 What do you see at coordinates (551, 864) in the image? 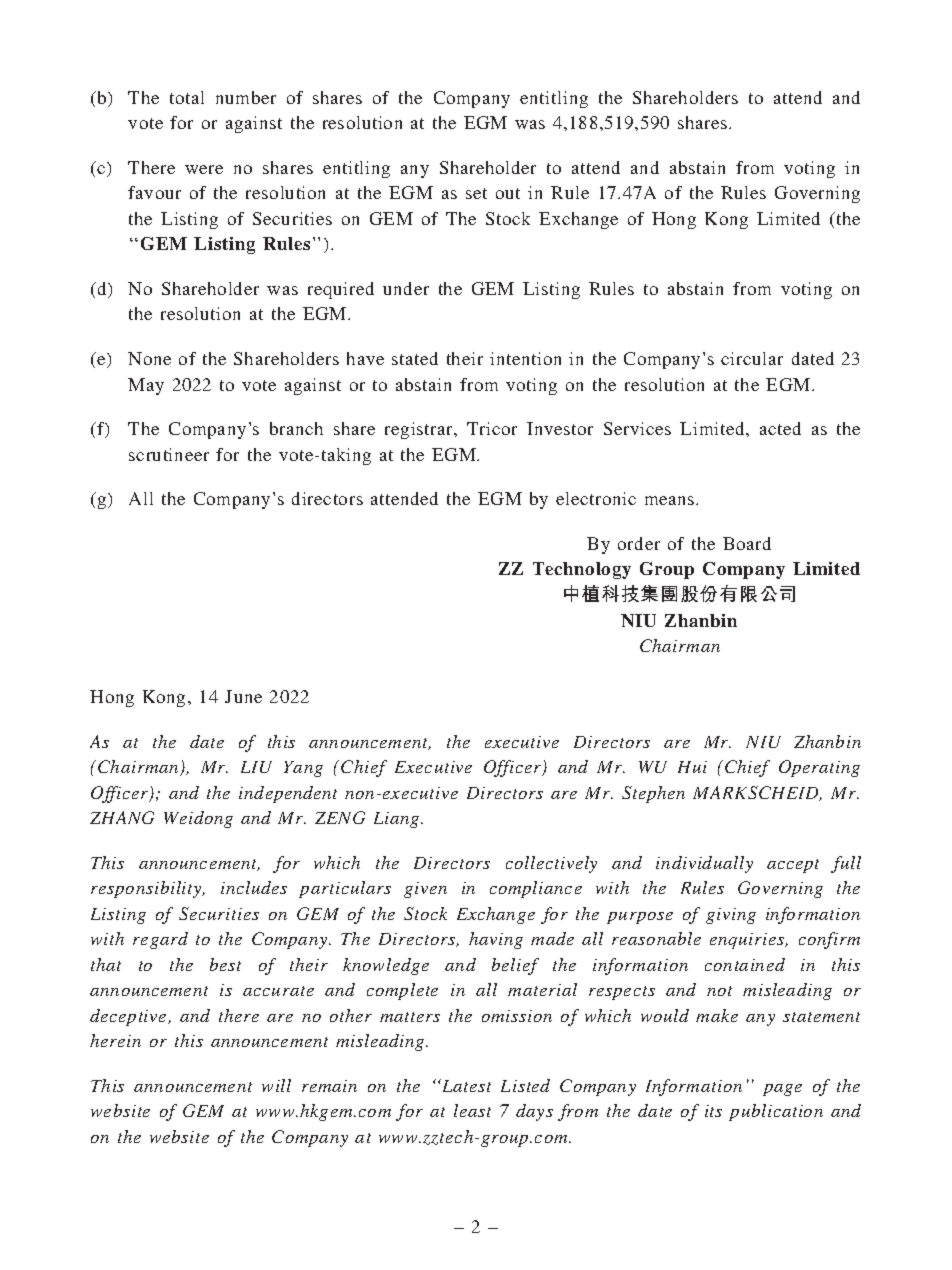
I see `collectively` at bounding box center [551, 864].
